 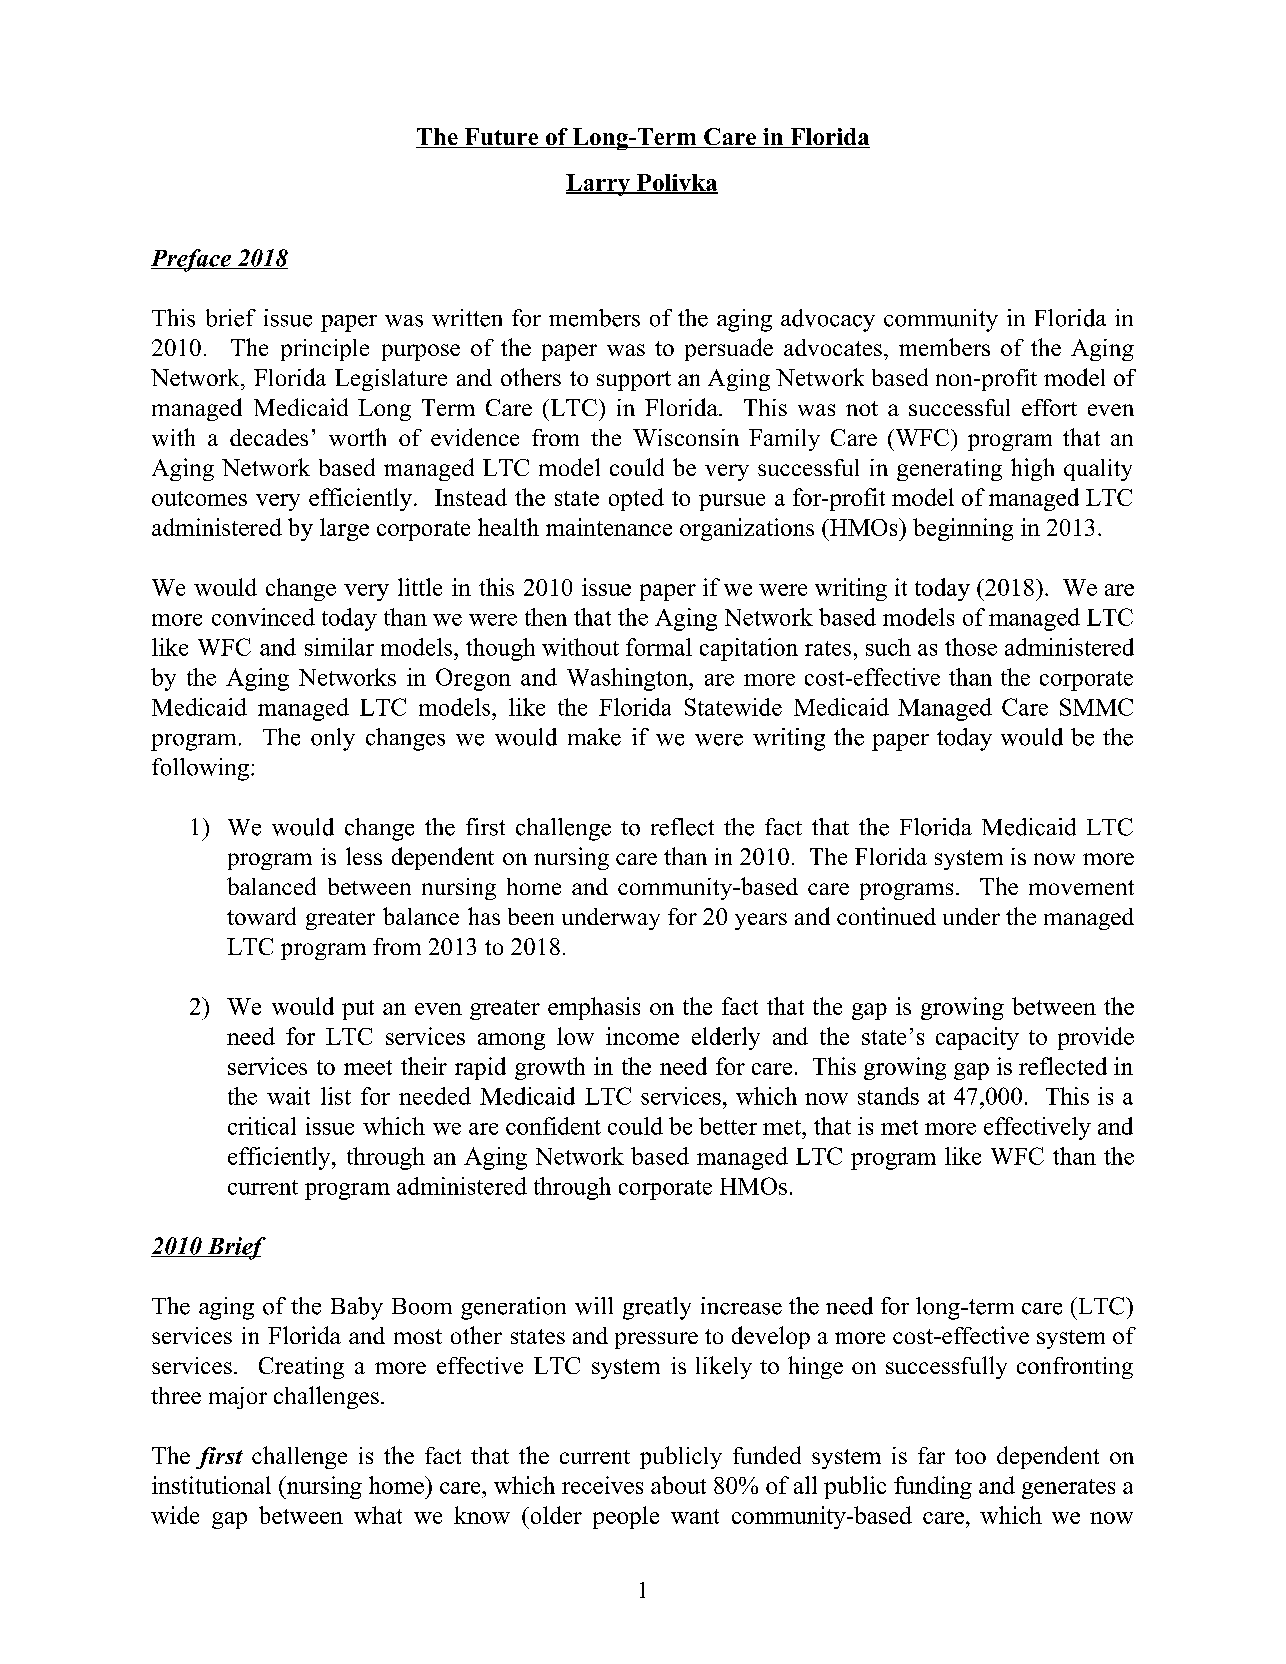 I want to click on capacity, so click(x=977, y=1038).
